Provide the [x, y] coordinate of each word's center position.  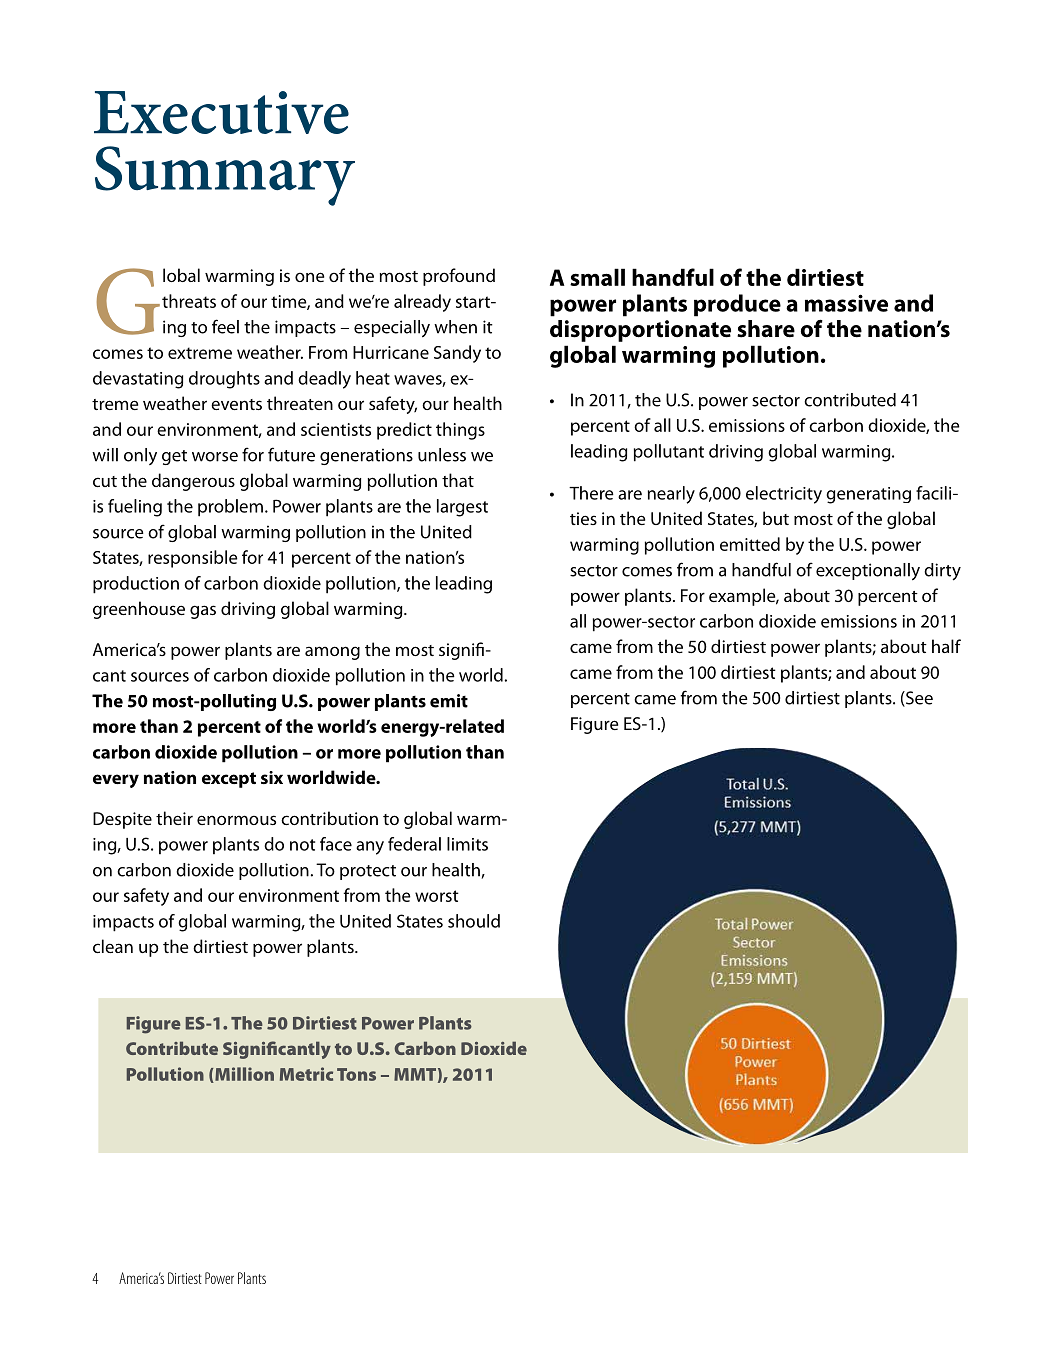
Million [243, 1075]
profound [459, 277]
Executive [221, 112]
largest [462, 508]
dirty [942, 572]
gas [203, 612]
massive [846, 303]
